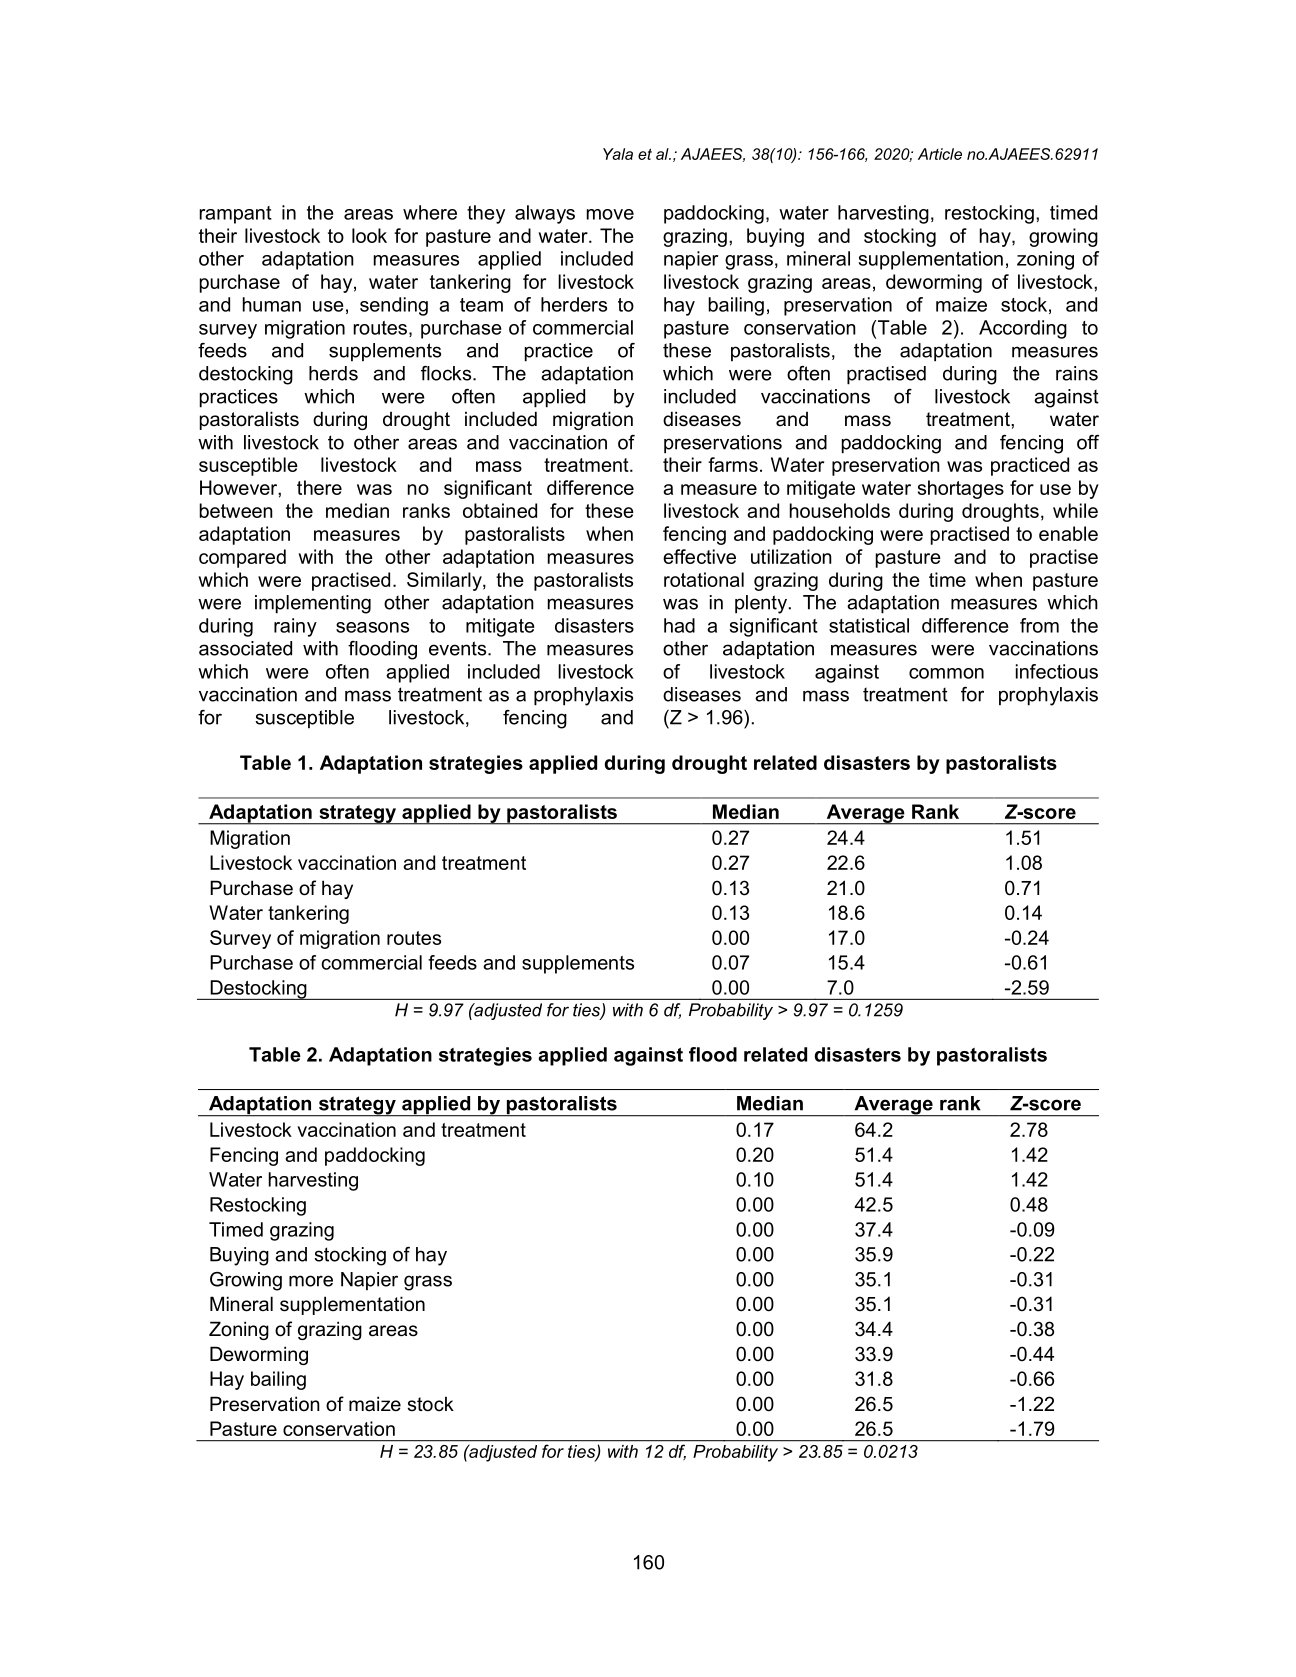  Describe the element at coordinates (245, 648) in the screenshot. I see `associated` at that location.
